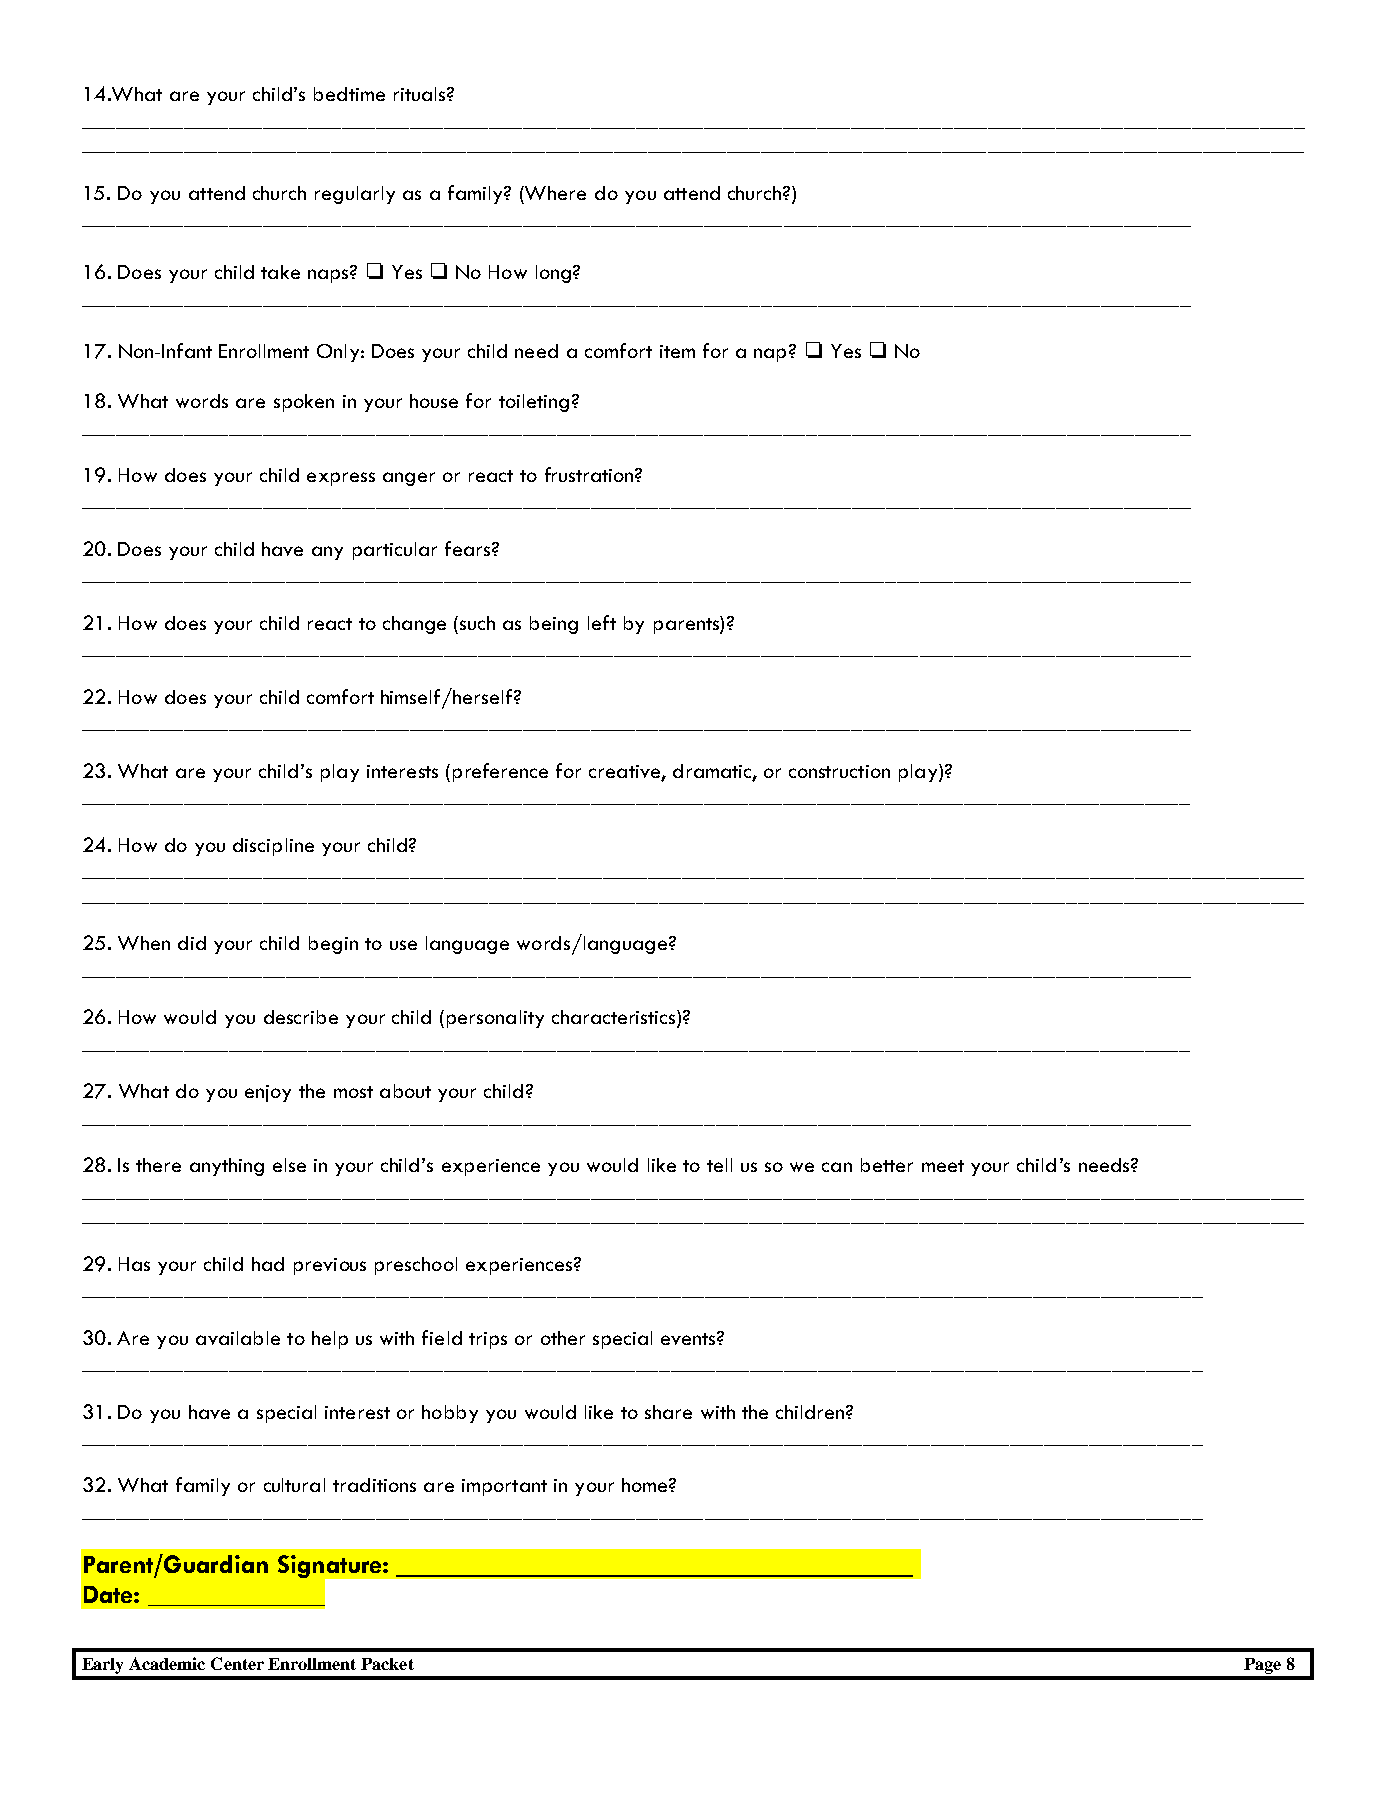 The height and width of the screenshot is (1793, 1386). I want to click on other, so click(563, 1338).
